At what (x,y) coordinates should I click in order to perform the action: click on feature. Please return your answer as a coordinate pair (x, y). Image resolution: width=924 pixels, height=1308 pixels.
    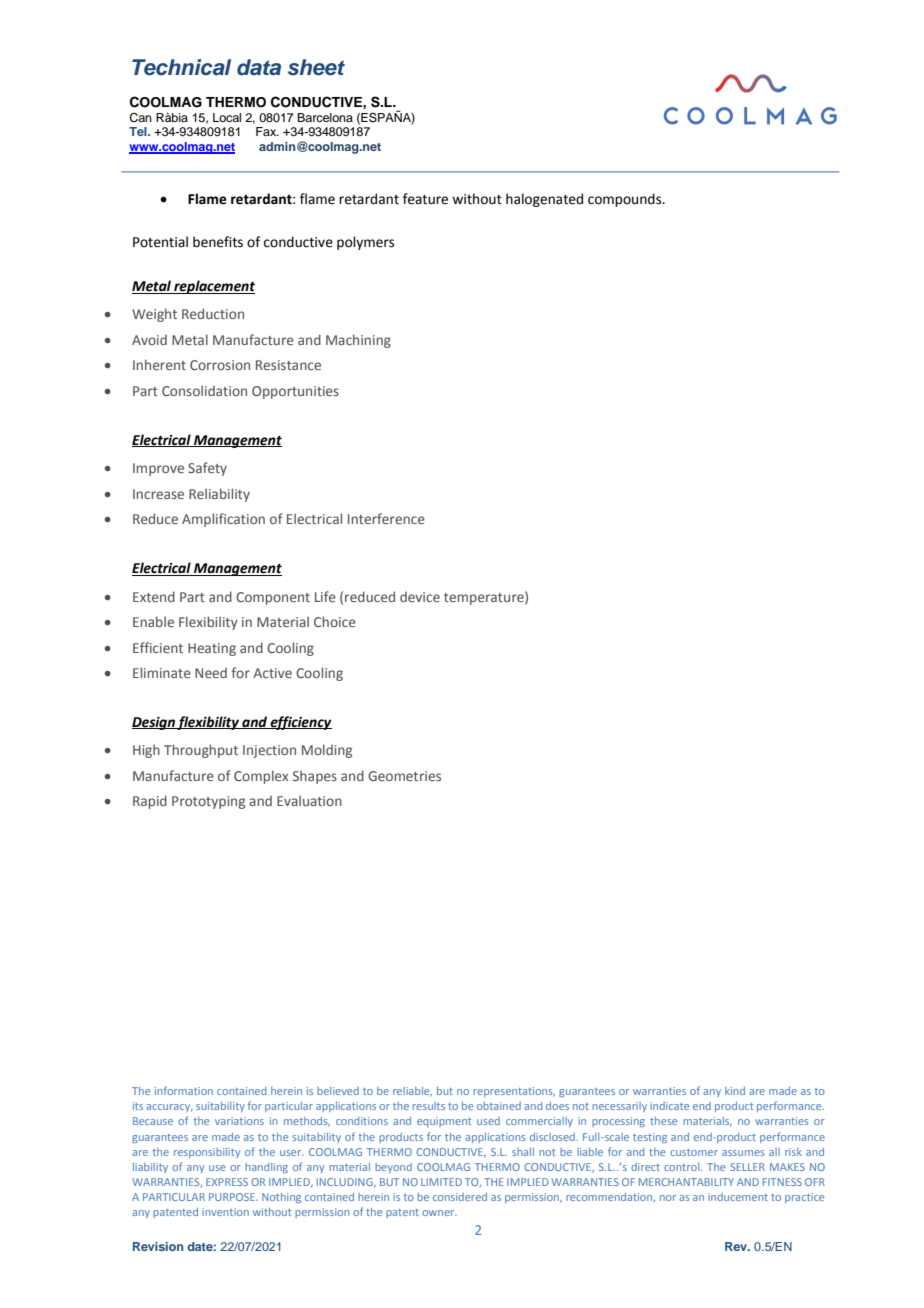
    Looking at the image, I should click on (425, 199).
